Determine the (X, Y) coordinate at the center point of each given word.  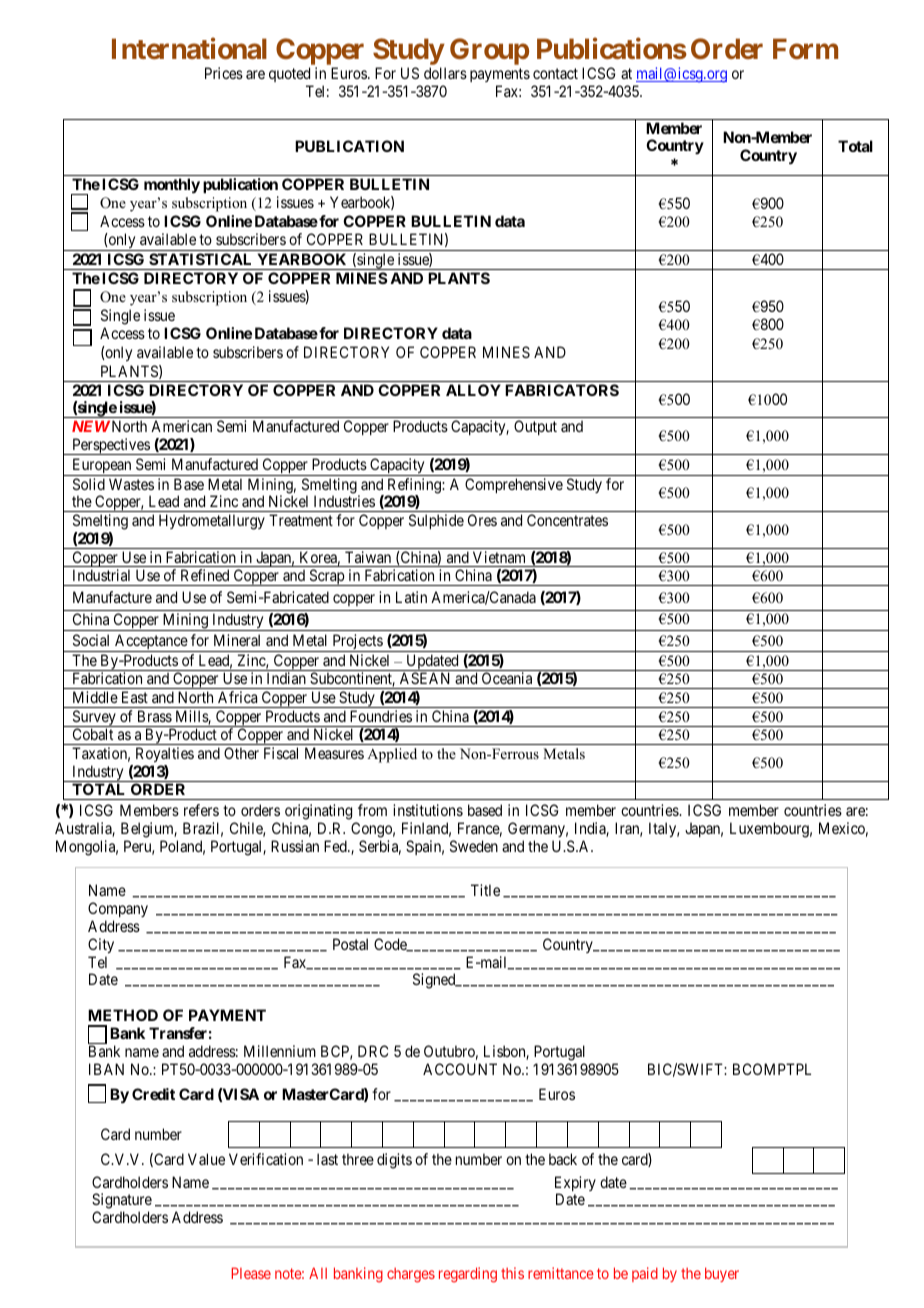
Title (485, 890)
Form (805, 48)
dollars (445, 73)
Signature (122, 1202)
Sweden (474, 846)
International (189, 48)
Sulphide (436, 521)
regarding (468, 1275)
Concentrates (567, 520)
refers (201, 810)
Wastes (131, 484)
